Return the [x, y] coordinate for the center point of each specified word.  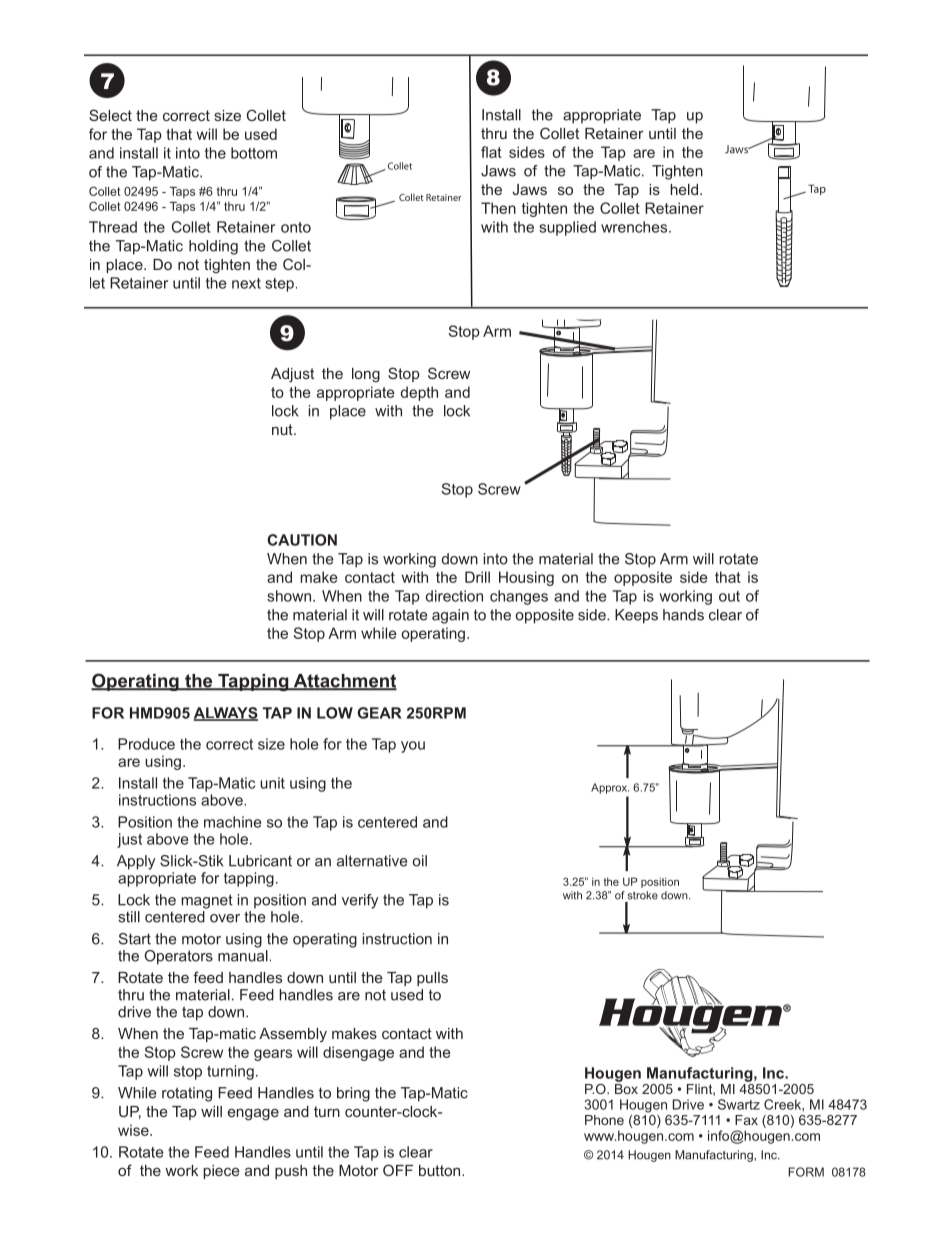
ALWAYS [226, 714]
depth [419, 393]
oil [420, 861]
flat [491, 152]
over [225, 918]
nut [283, 429]
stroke [643, 895]
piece [221, 1172]
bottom [254, 153]
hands [683, 615]
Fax [746, 1120]
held [684, 189]
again [450, 616]
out [729, 596]
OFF [398, 1170]
